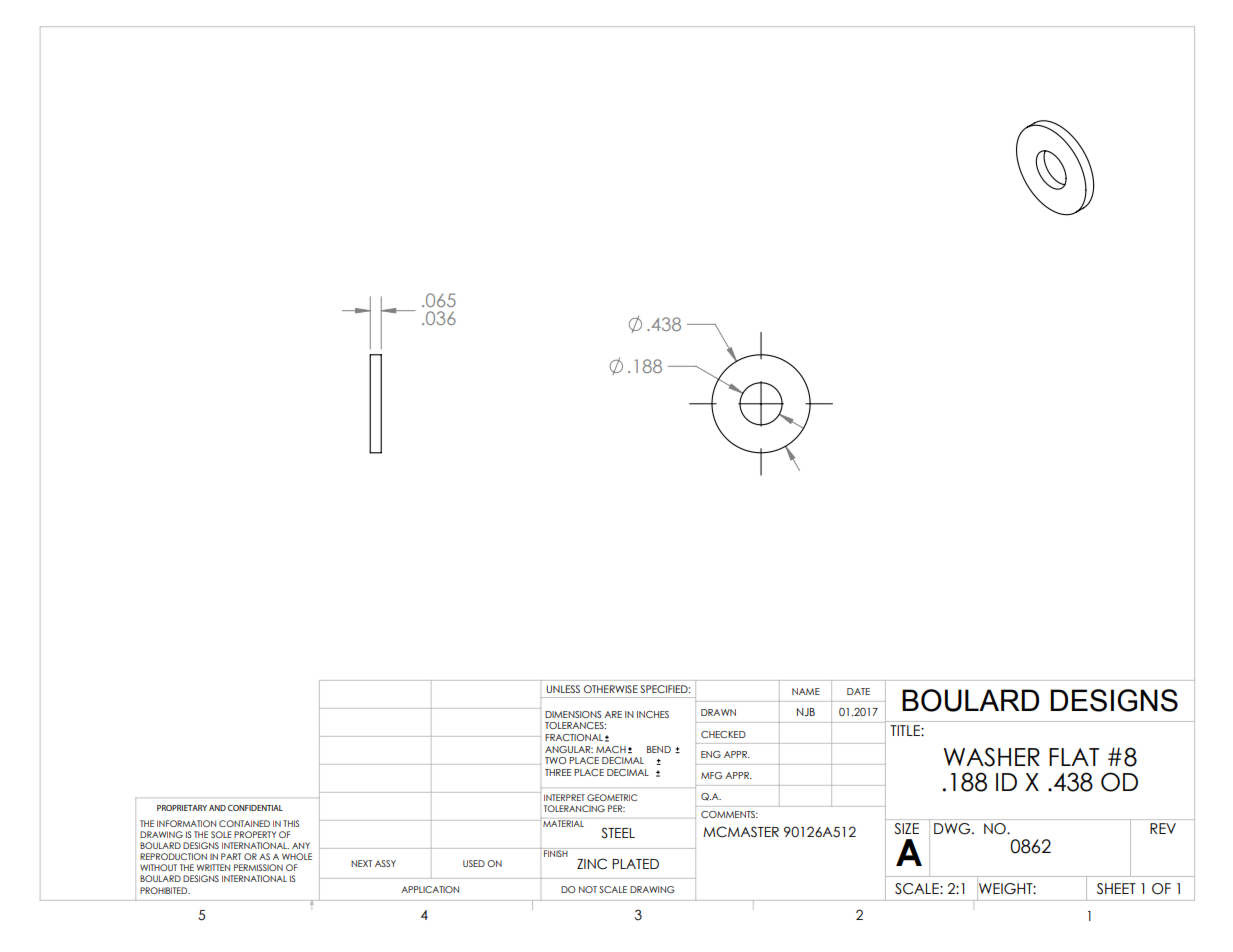 The height and width of the image is (952, 1233). I want to click on MATERIAL, so click(563, 823).
